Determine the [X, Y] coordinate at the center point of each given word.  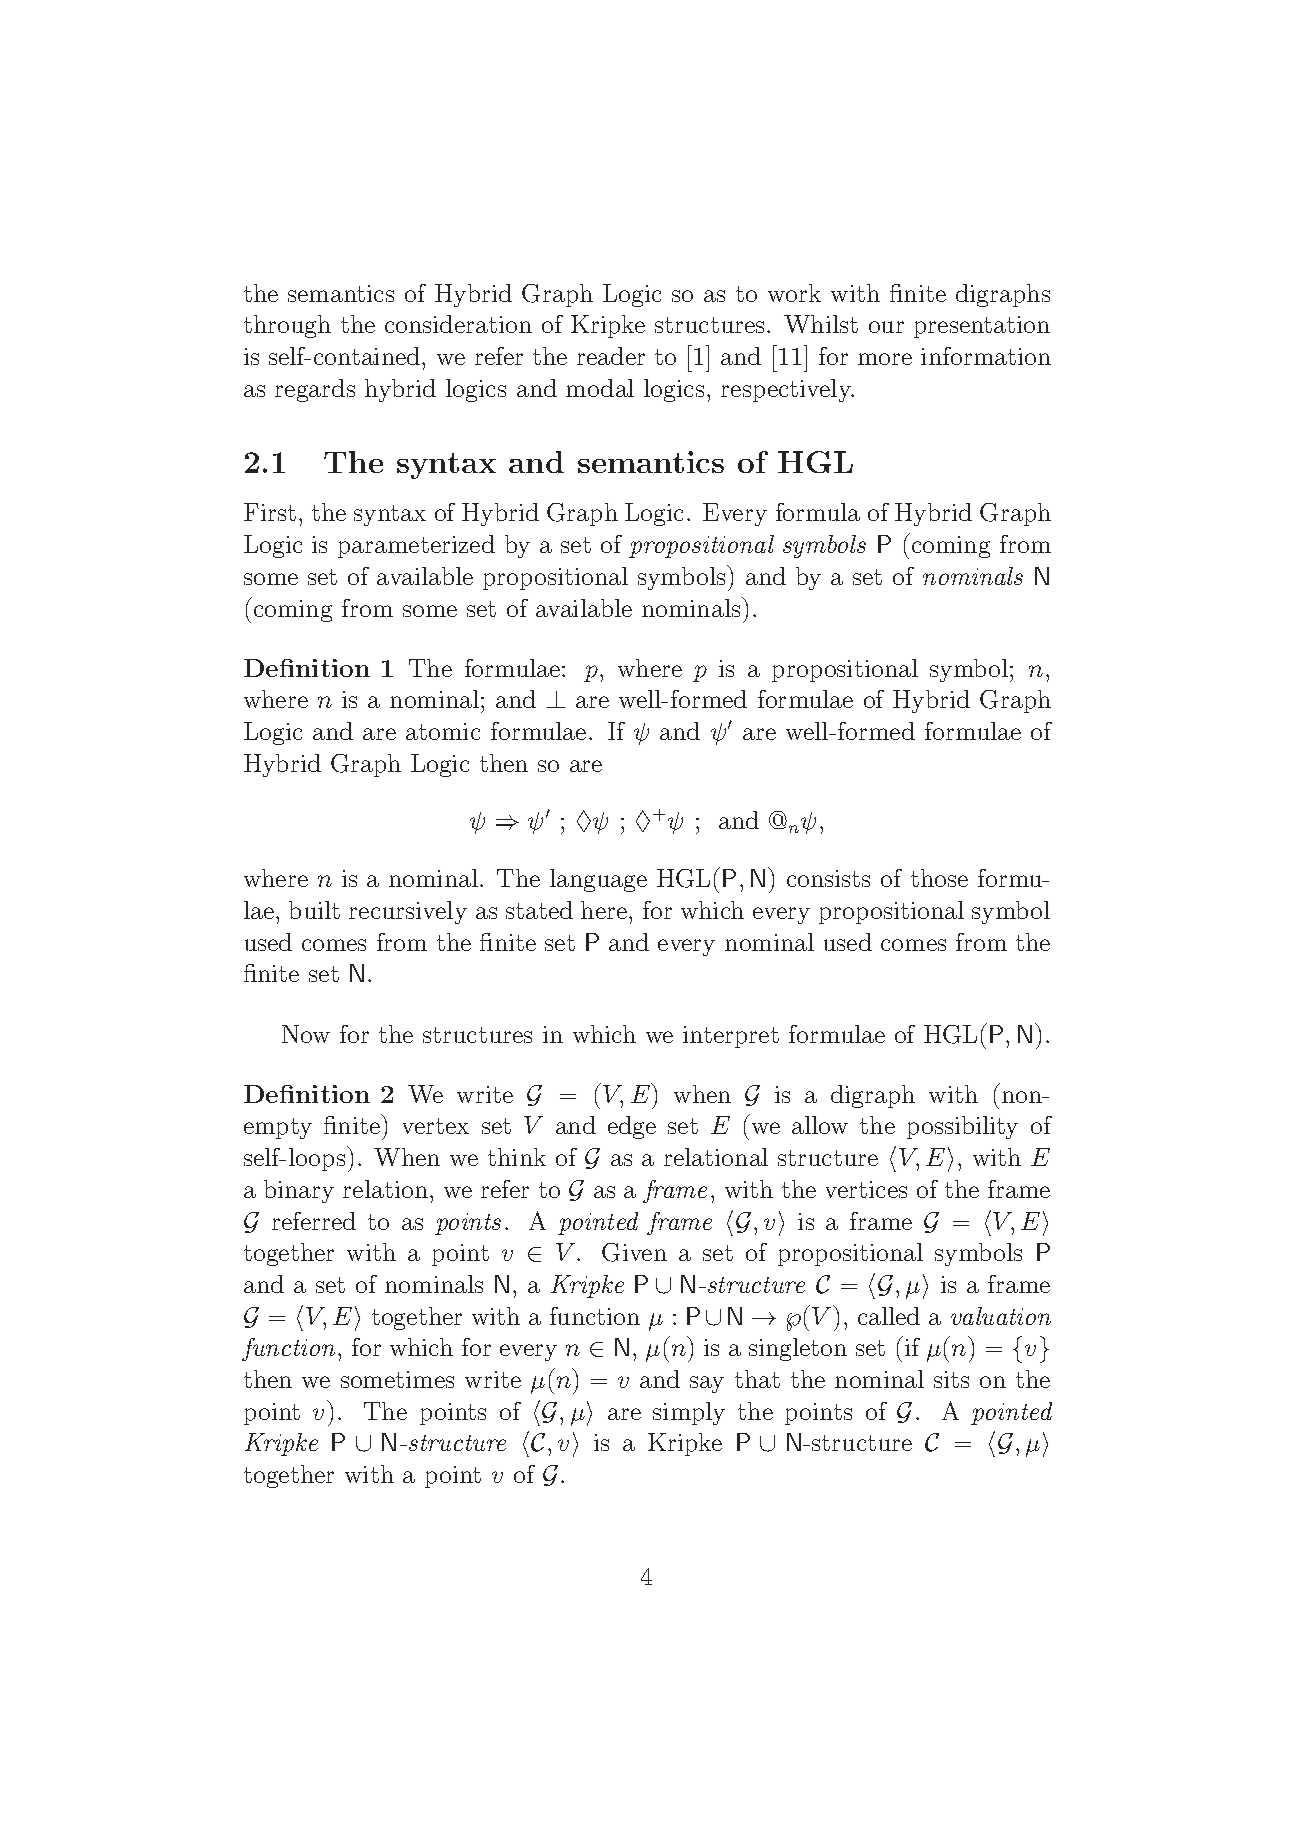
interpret [731, 1037]
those [939, 878]
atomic [443, 731]
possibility [962, 1127]
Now [306, 1034]
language [598, 880]
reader [611, 356]
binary [299, 1191]
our [886, 327]
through [287, 326]
